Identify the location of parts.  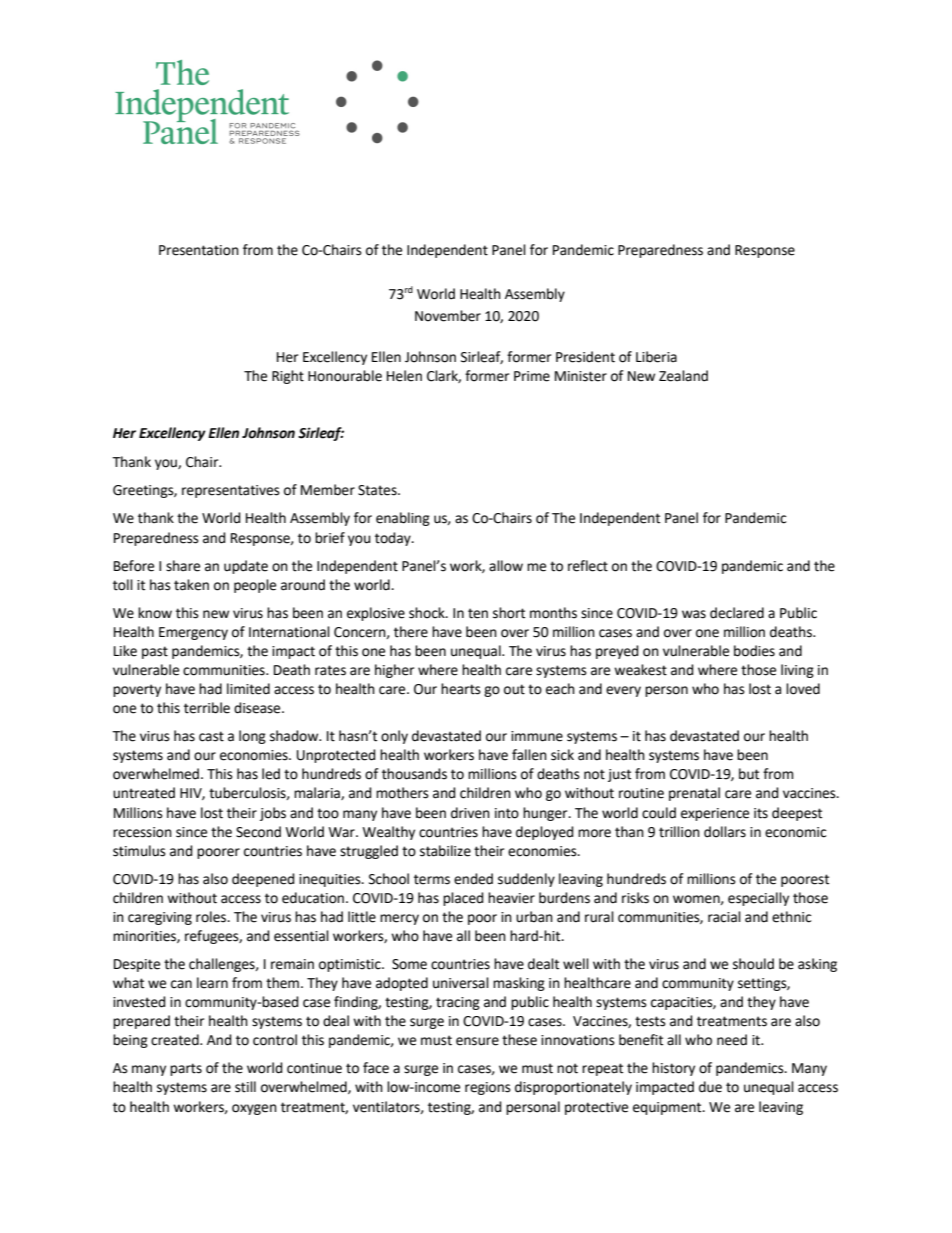
(186, 1069).
